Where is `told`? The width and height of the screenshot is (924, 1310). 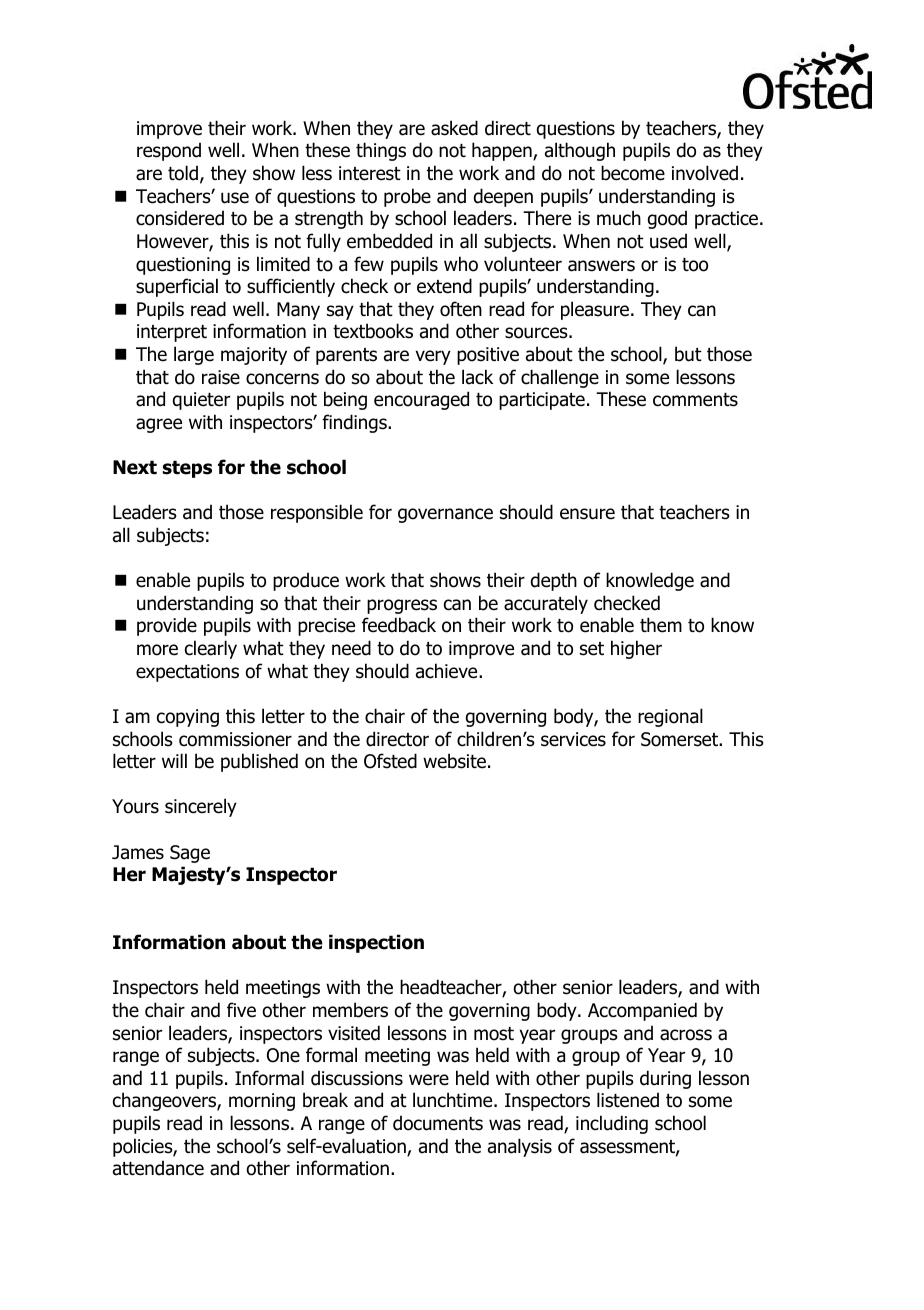 told is located at coordinates (183, 173).
